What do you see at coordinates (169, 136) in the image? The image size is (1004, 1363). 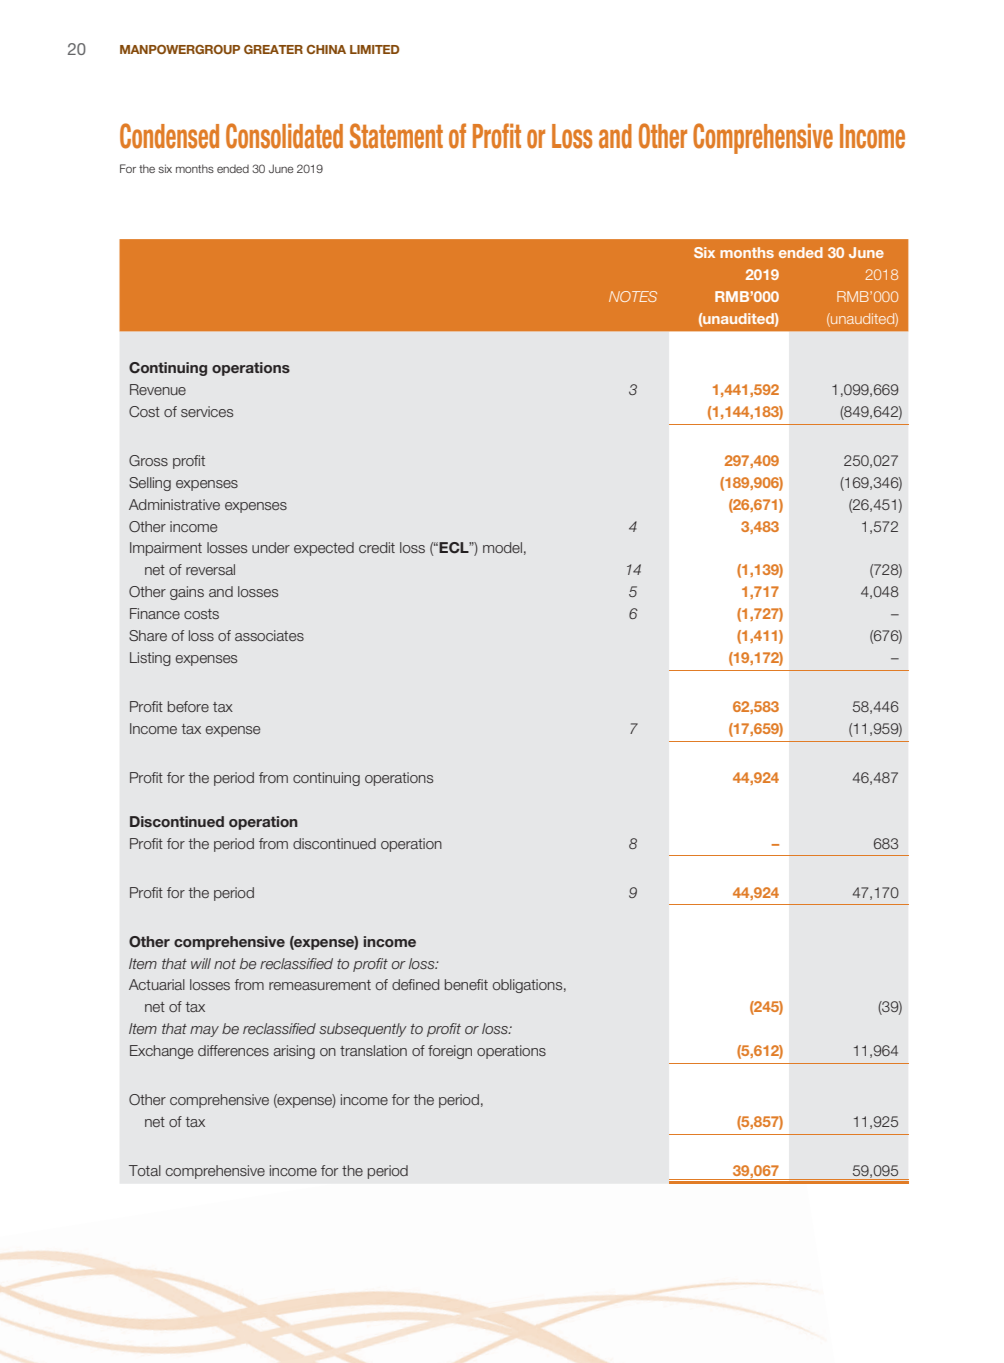 I see `Condensed` at bounding box center [169, 136].
